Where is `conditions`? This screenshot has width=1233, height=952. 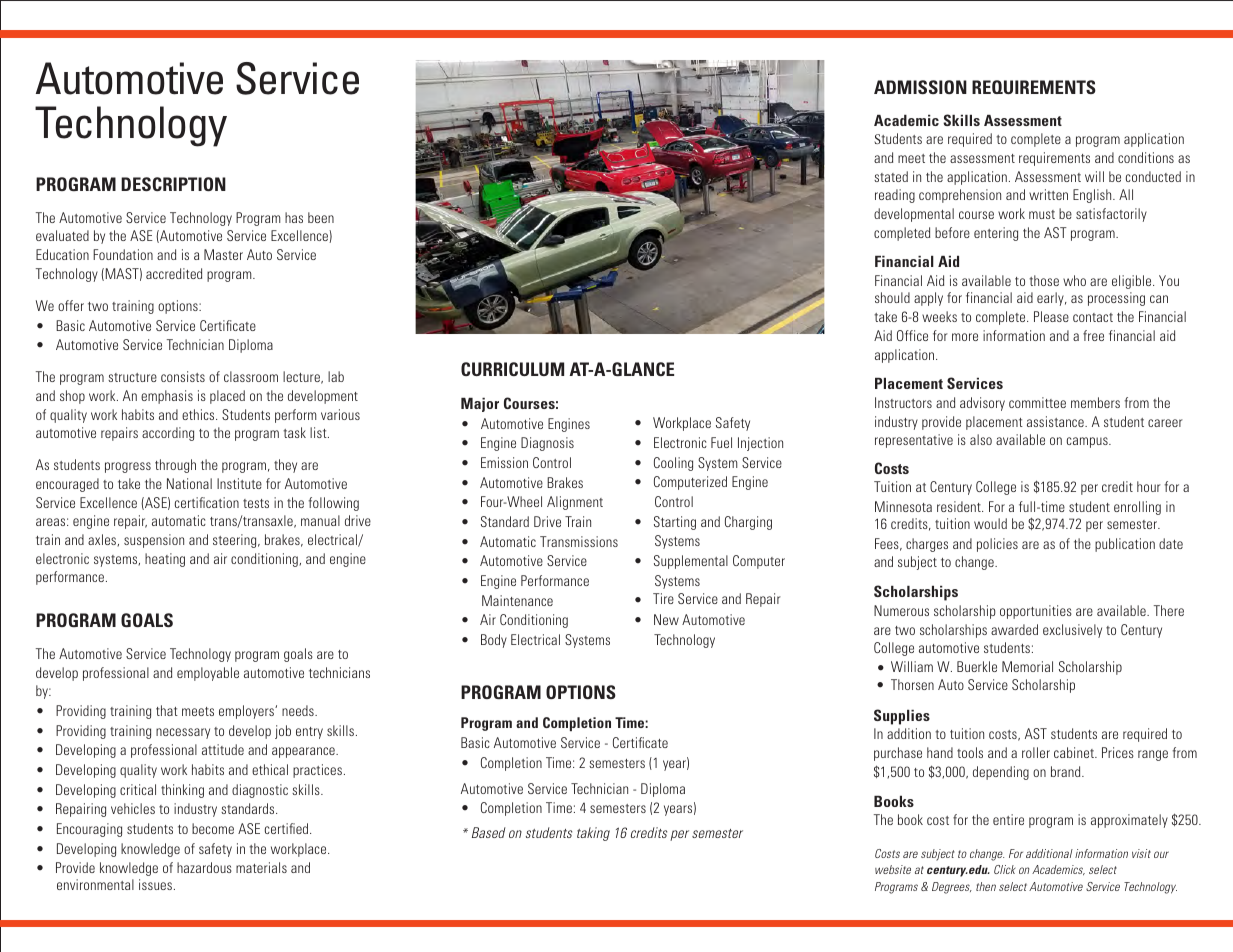 conditions is located at coordinates (1146, 157).
